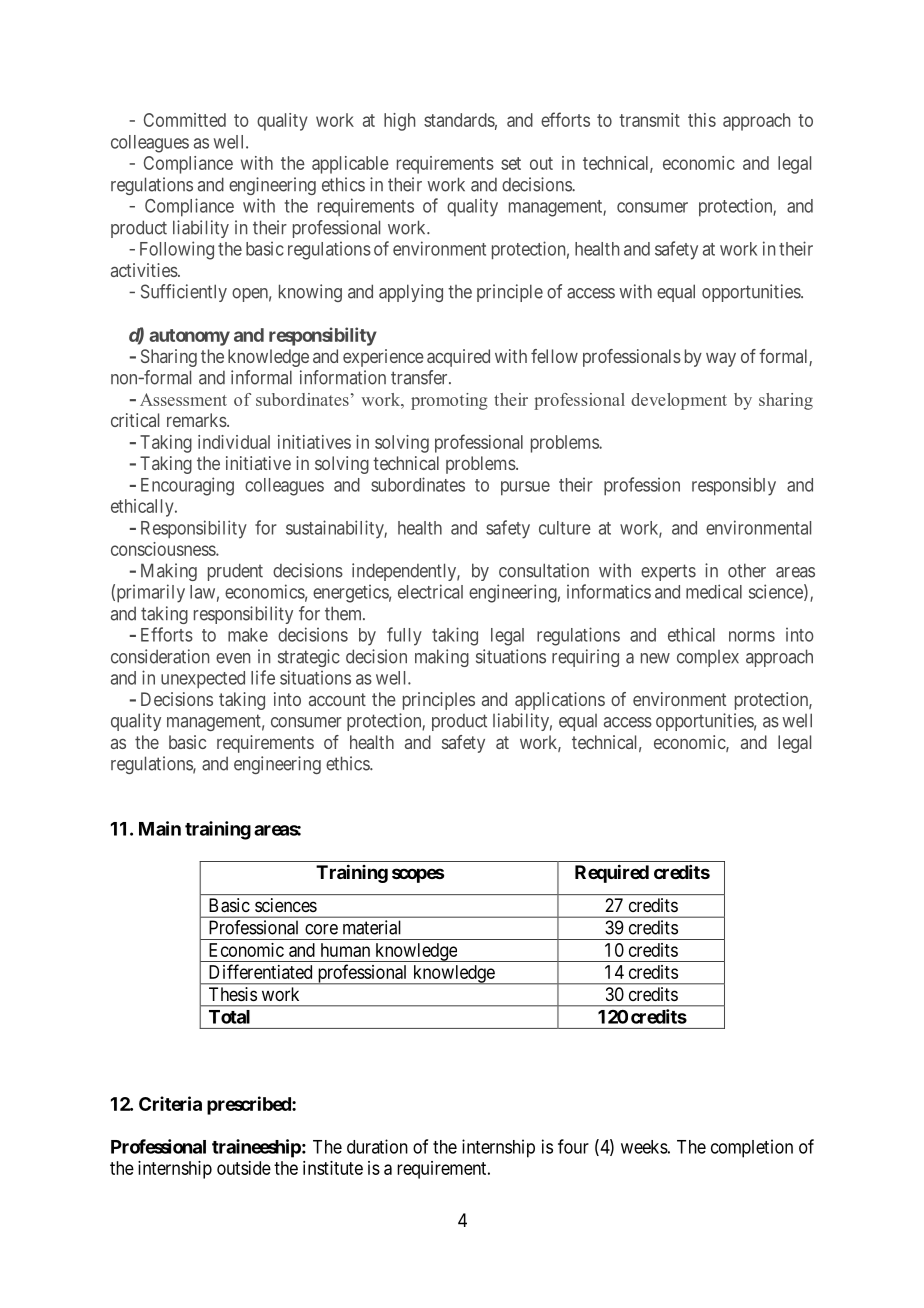 This document has height=1308, width=924. Describe the element at coordinates (185, 120) in the document. I see `Committed` at that location.
